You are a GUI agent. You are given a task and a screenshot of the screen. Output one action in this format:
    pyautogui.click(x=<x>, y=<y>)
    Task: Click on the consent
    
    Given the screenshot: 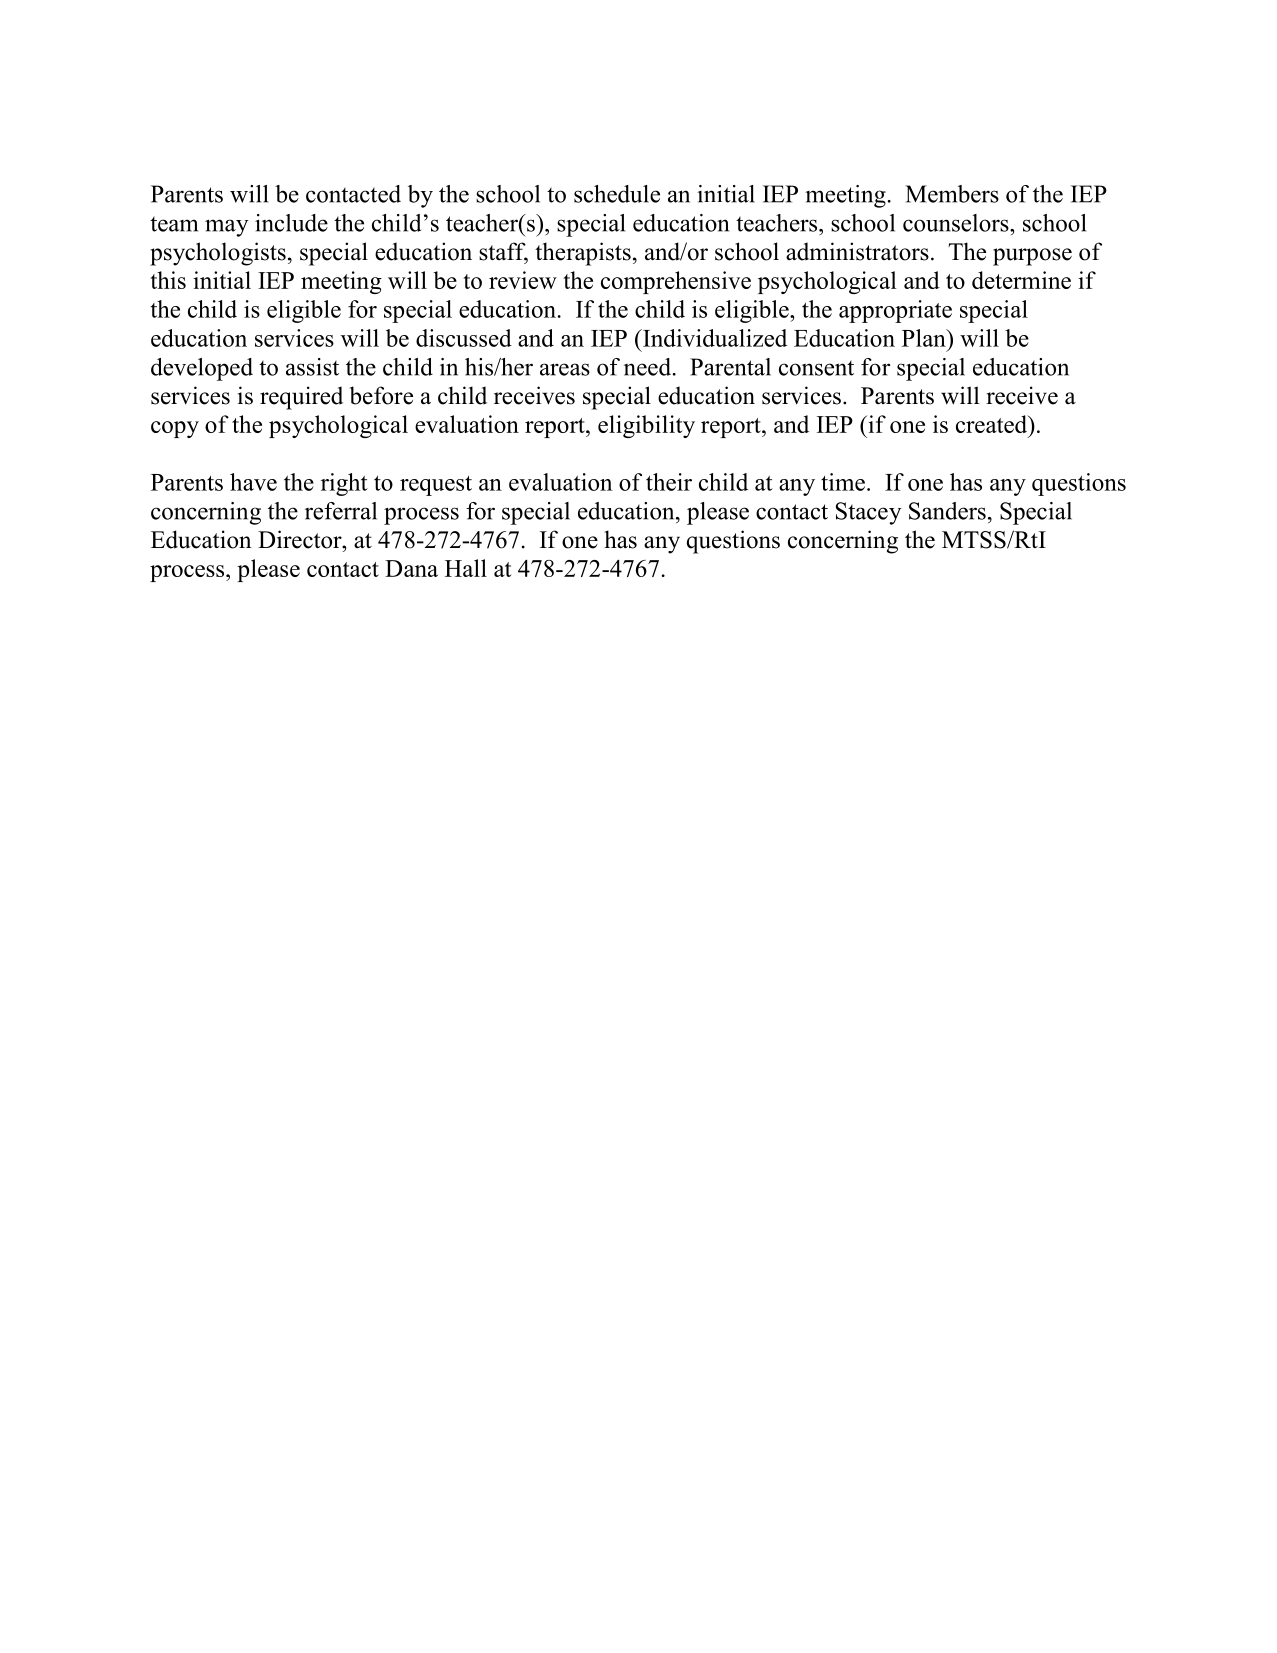 What is the action you would take?
    pyautogui.click(x=816, y=368)
